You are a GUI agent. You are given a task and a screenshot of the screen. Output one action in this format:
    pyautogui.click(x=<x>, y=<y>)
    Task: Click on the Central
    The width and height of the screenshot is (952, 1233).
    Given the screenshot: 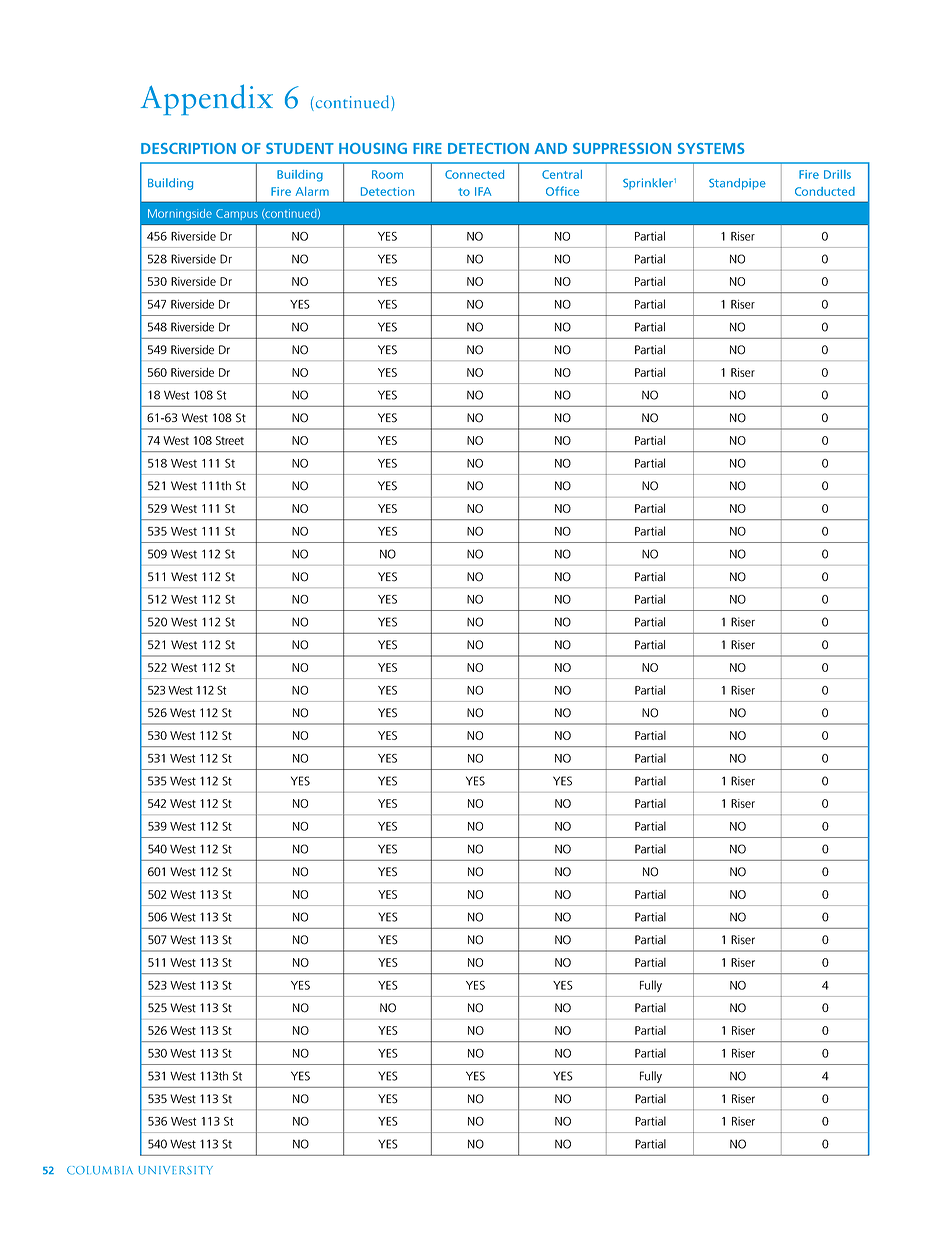 What is the action you would take?
    pyautogui.click(x=562, y=174)
